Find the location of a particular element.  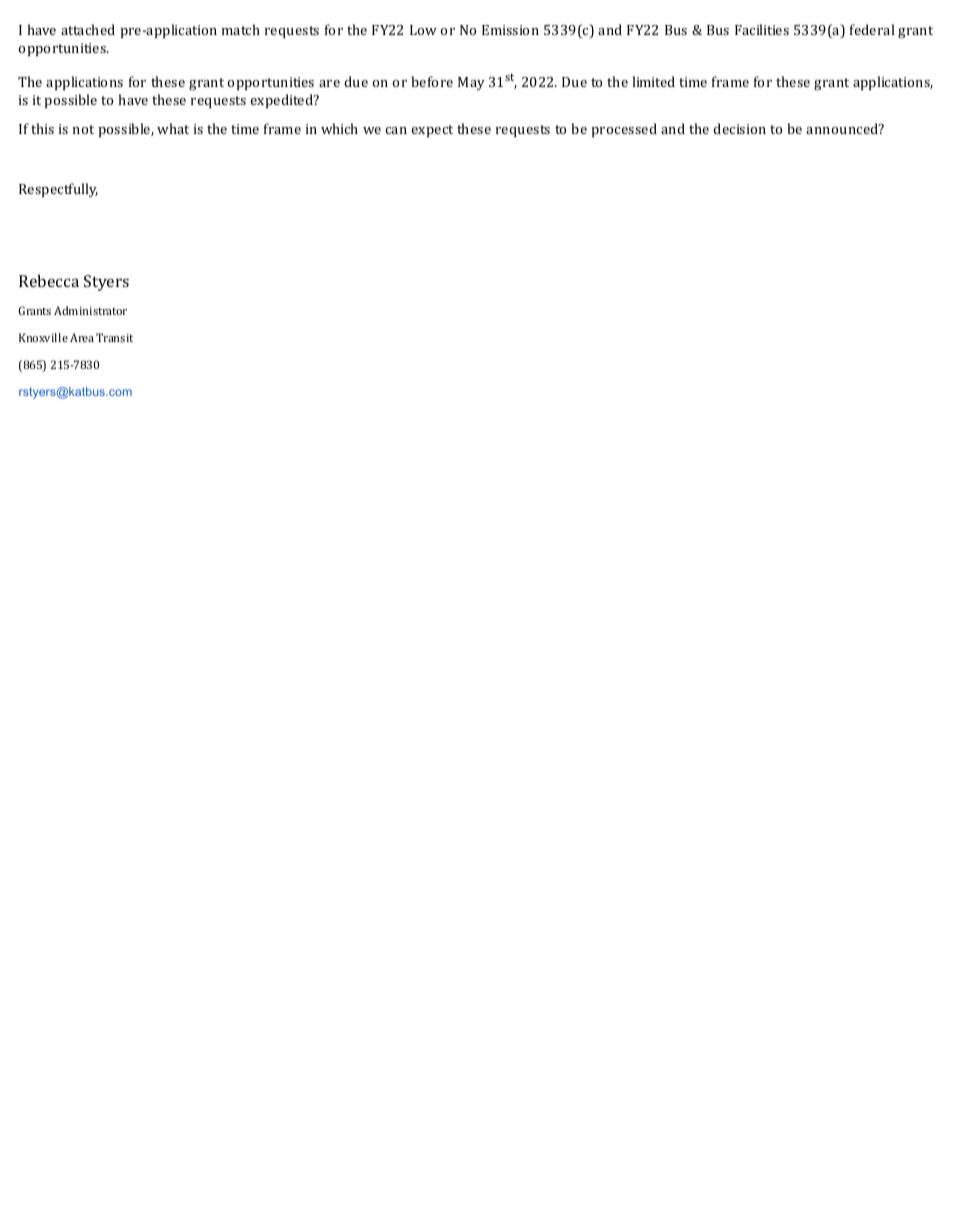

Transit is located at coordinates (114, 337).
